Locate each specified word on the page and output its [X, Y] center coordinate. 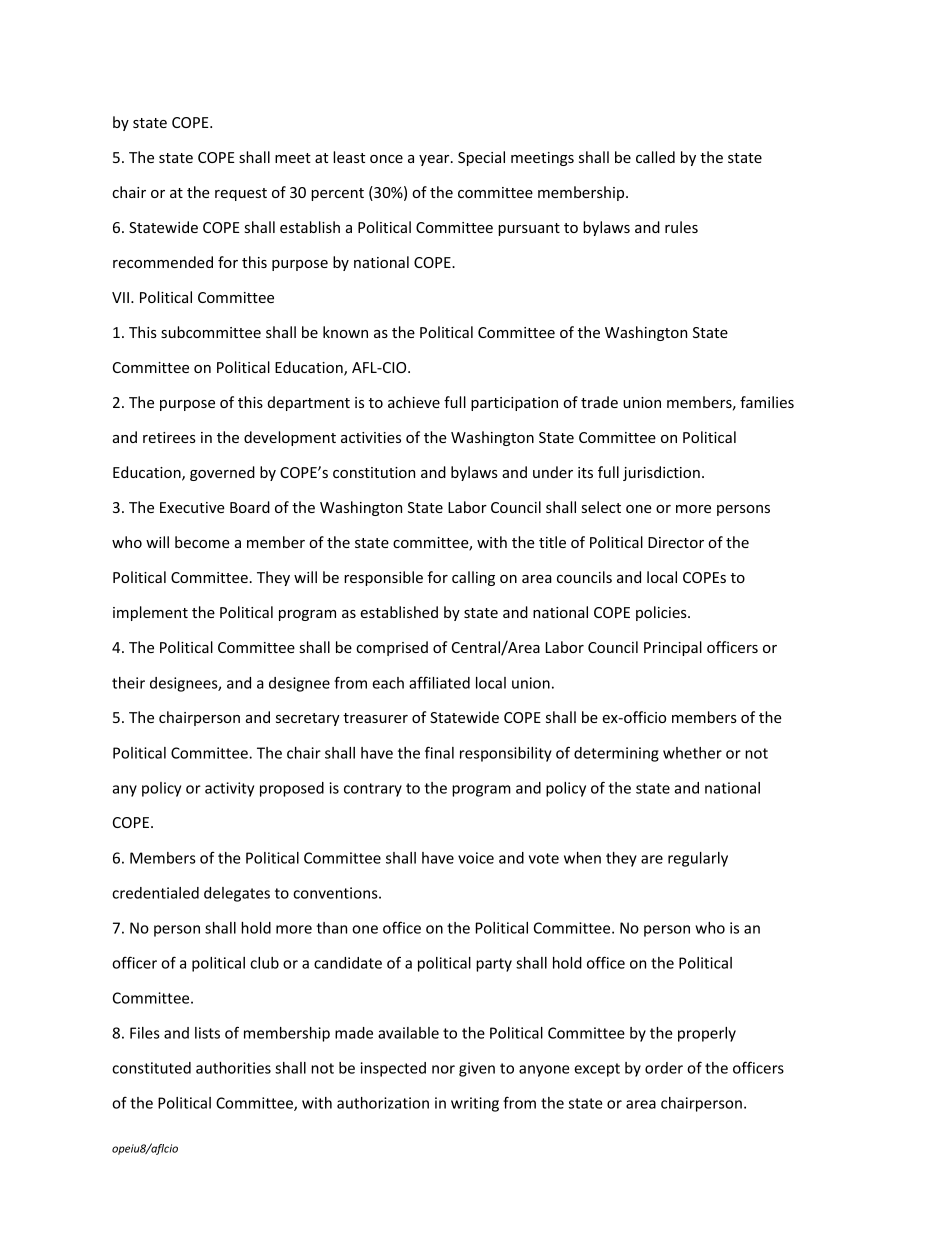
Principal [673, 648]
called [655, 157]
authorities [233, 1068]
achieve [414, 402]
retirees [169, 437]
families [767, 402]
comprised [392, 648]
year [435, 160]
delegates [237, 894]
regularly [698, 859]
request [241, 194]
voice [476, 858]
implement [150, 613]
